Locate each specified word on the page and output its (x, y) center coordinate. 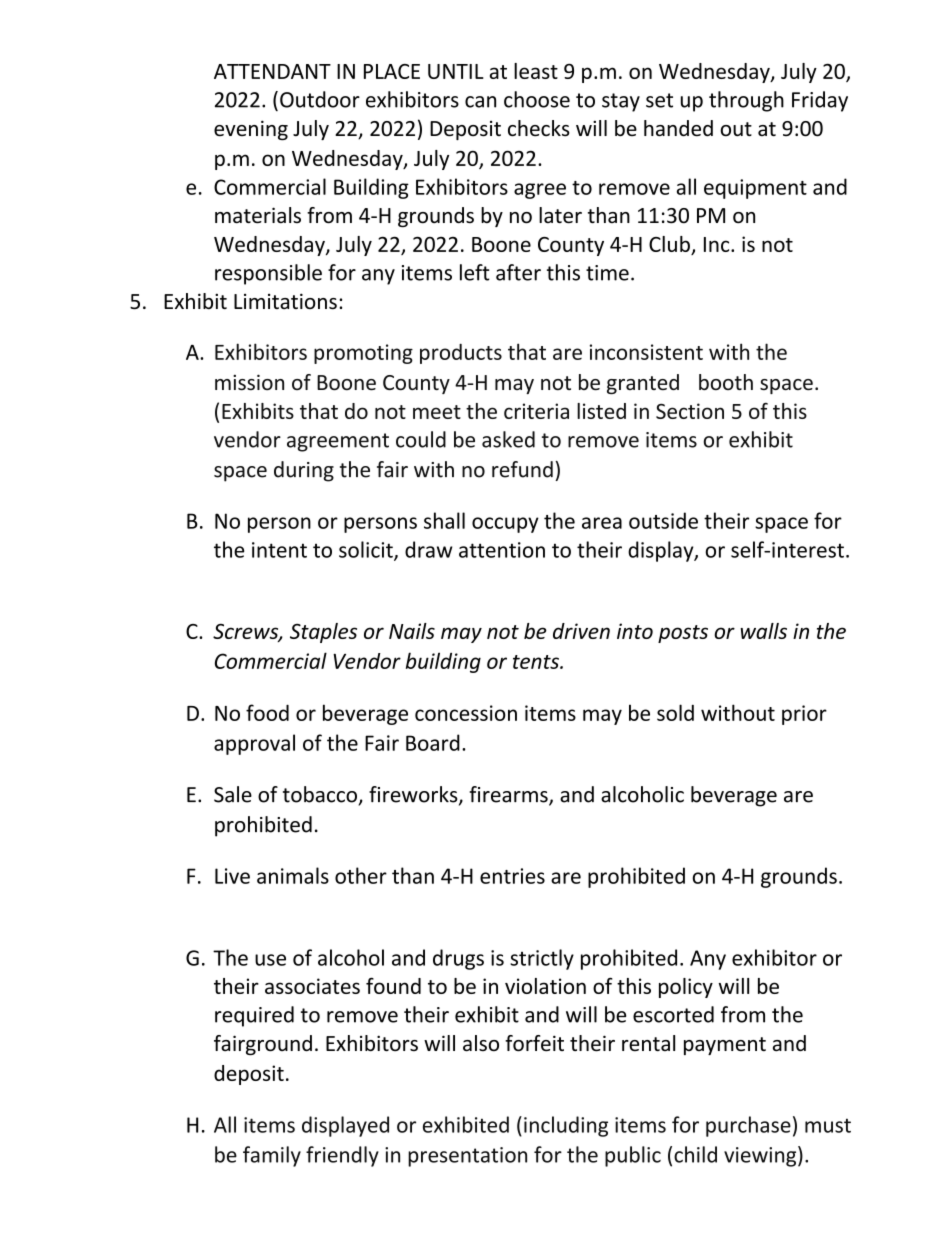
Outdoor (320, 99)
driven (581, 631)
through (746, 101)
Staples (323, 633)
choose (537, 99)
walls (763, 631)
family (272, 1156)
